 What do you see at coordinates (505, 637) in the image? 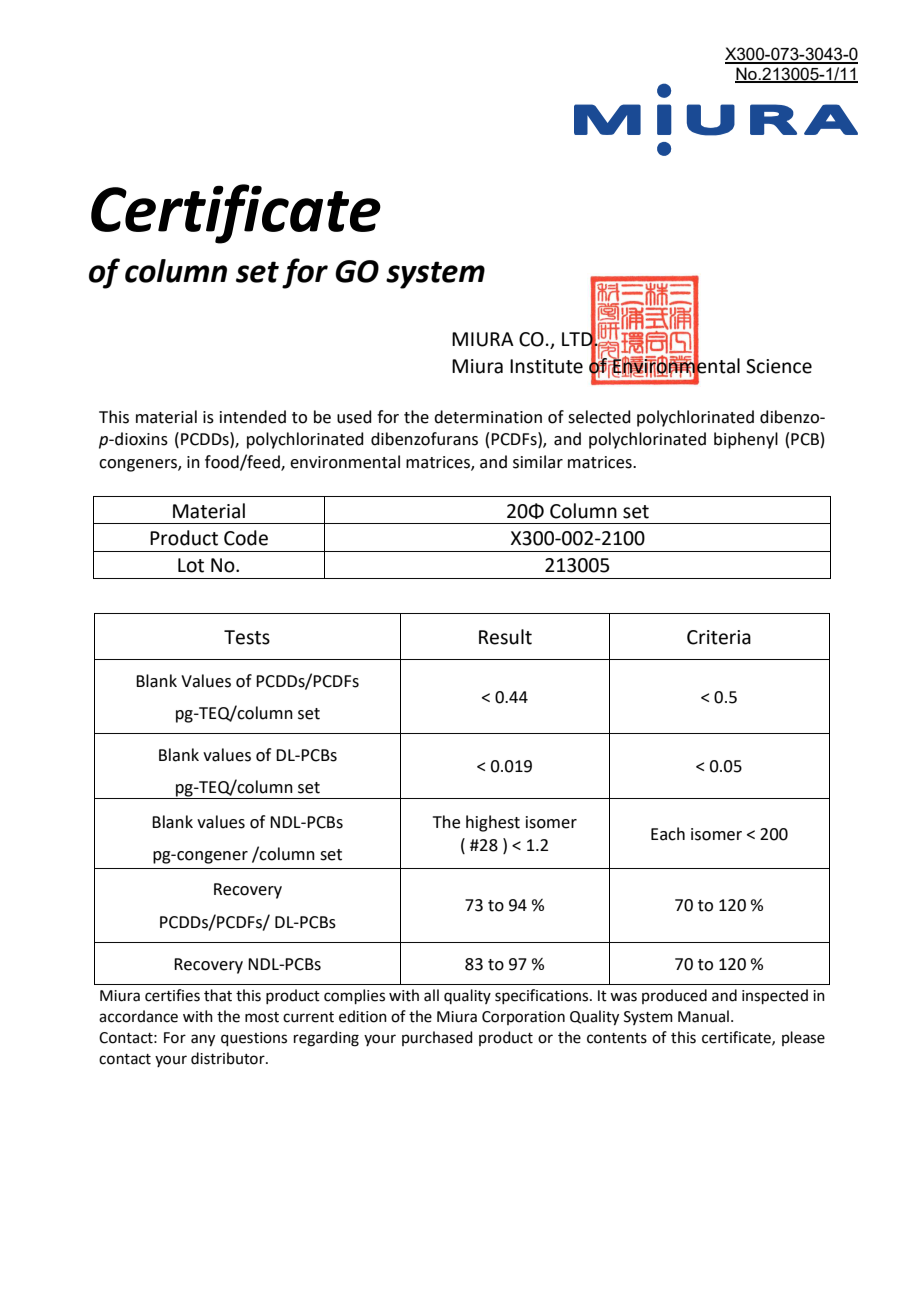
I see `Result` at bounding box center [505, 637].
